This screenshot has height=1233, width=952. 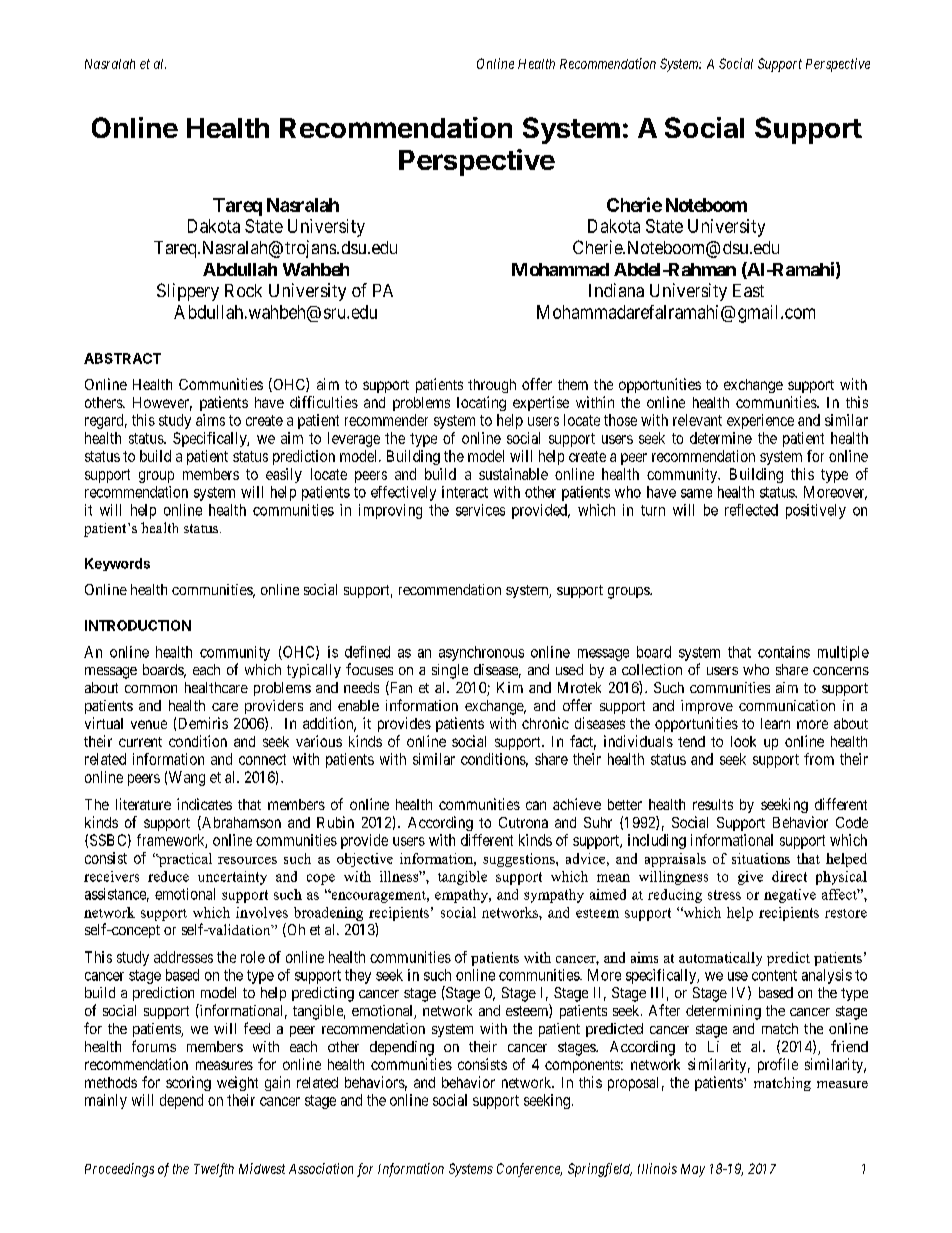 I want to click on through, so click(x=492, y=386).
